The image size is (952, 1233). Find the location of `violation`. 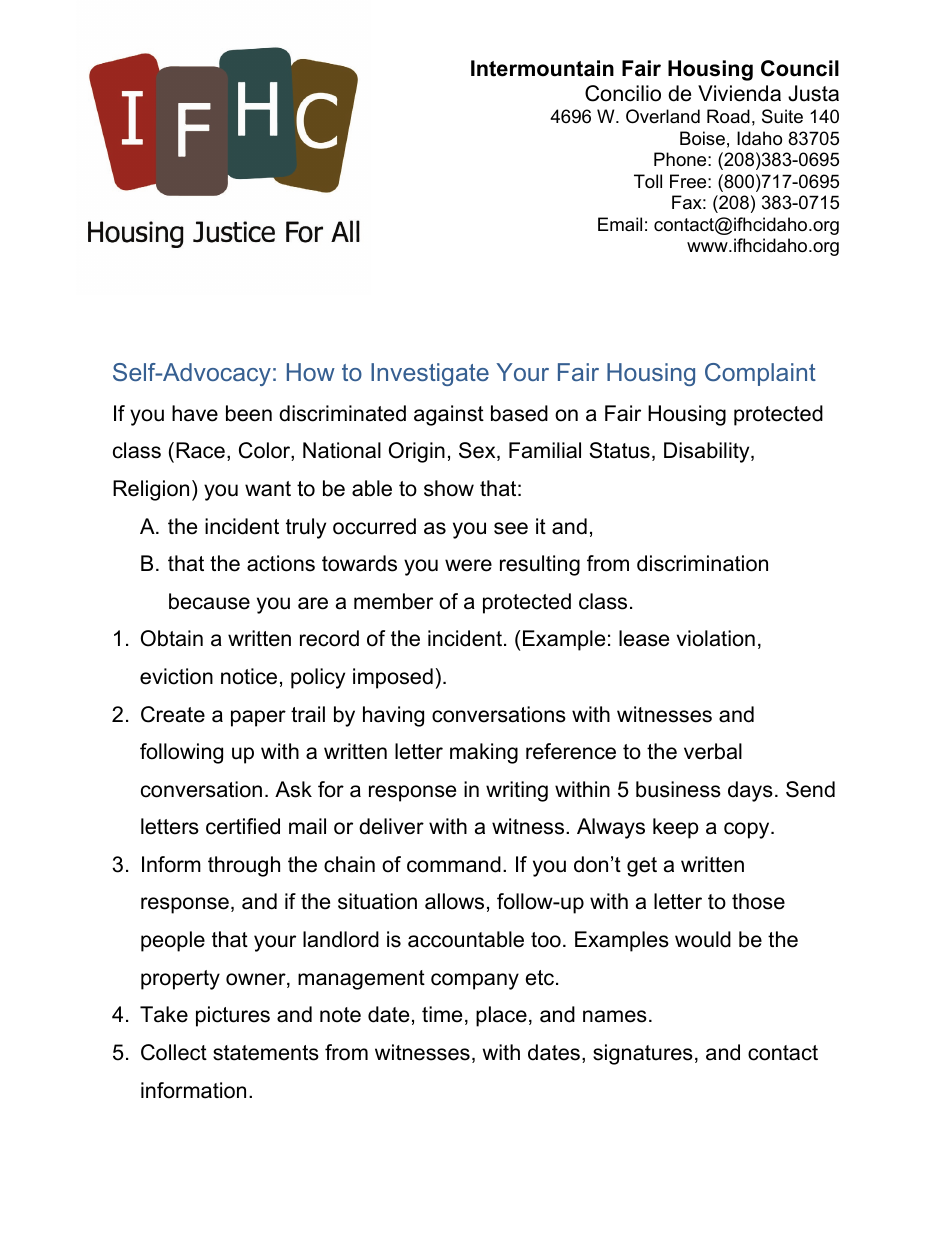

violation is located at coordinates (716, 638).
